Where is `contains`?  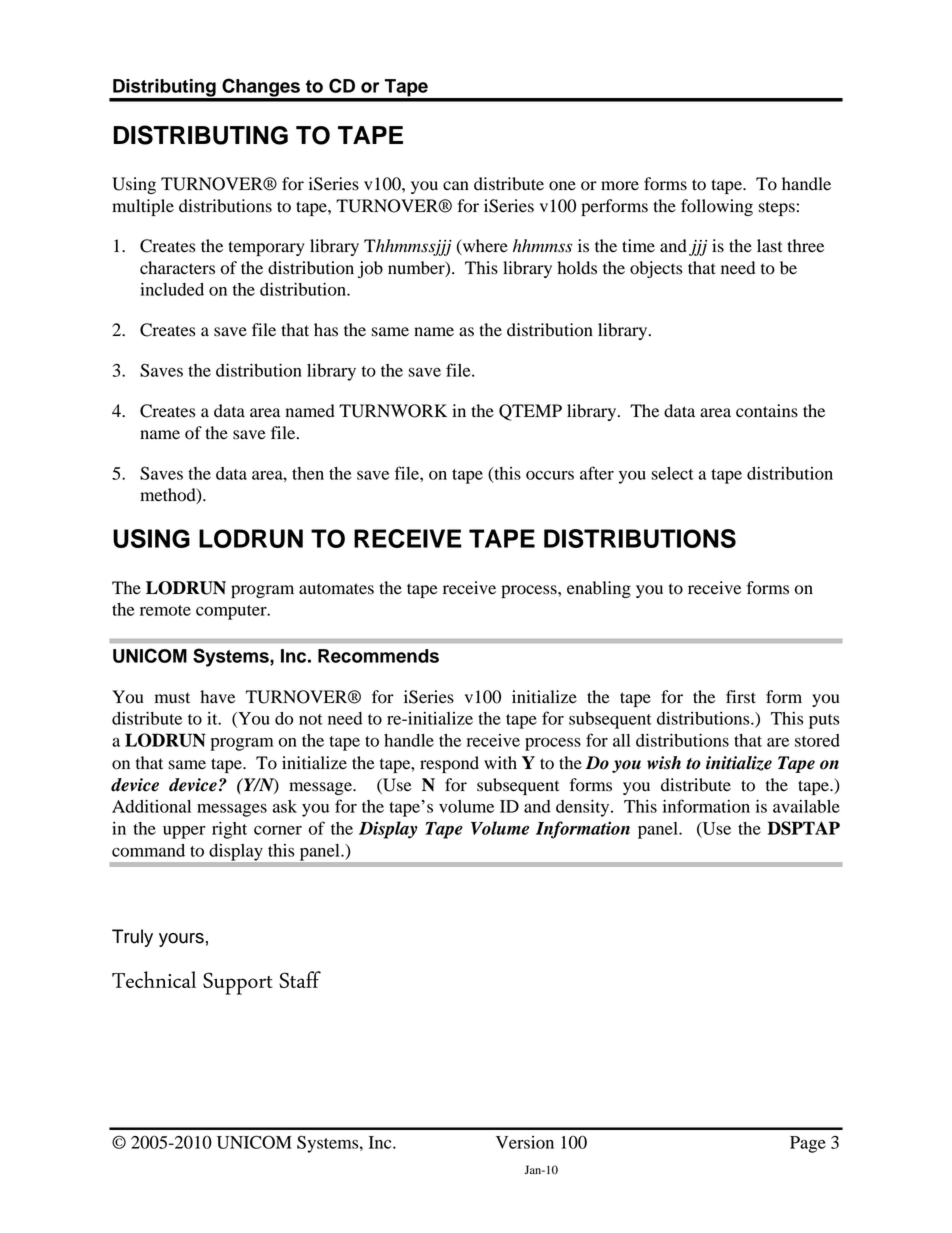 contains is located at coordinates (767, 411).
